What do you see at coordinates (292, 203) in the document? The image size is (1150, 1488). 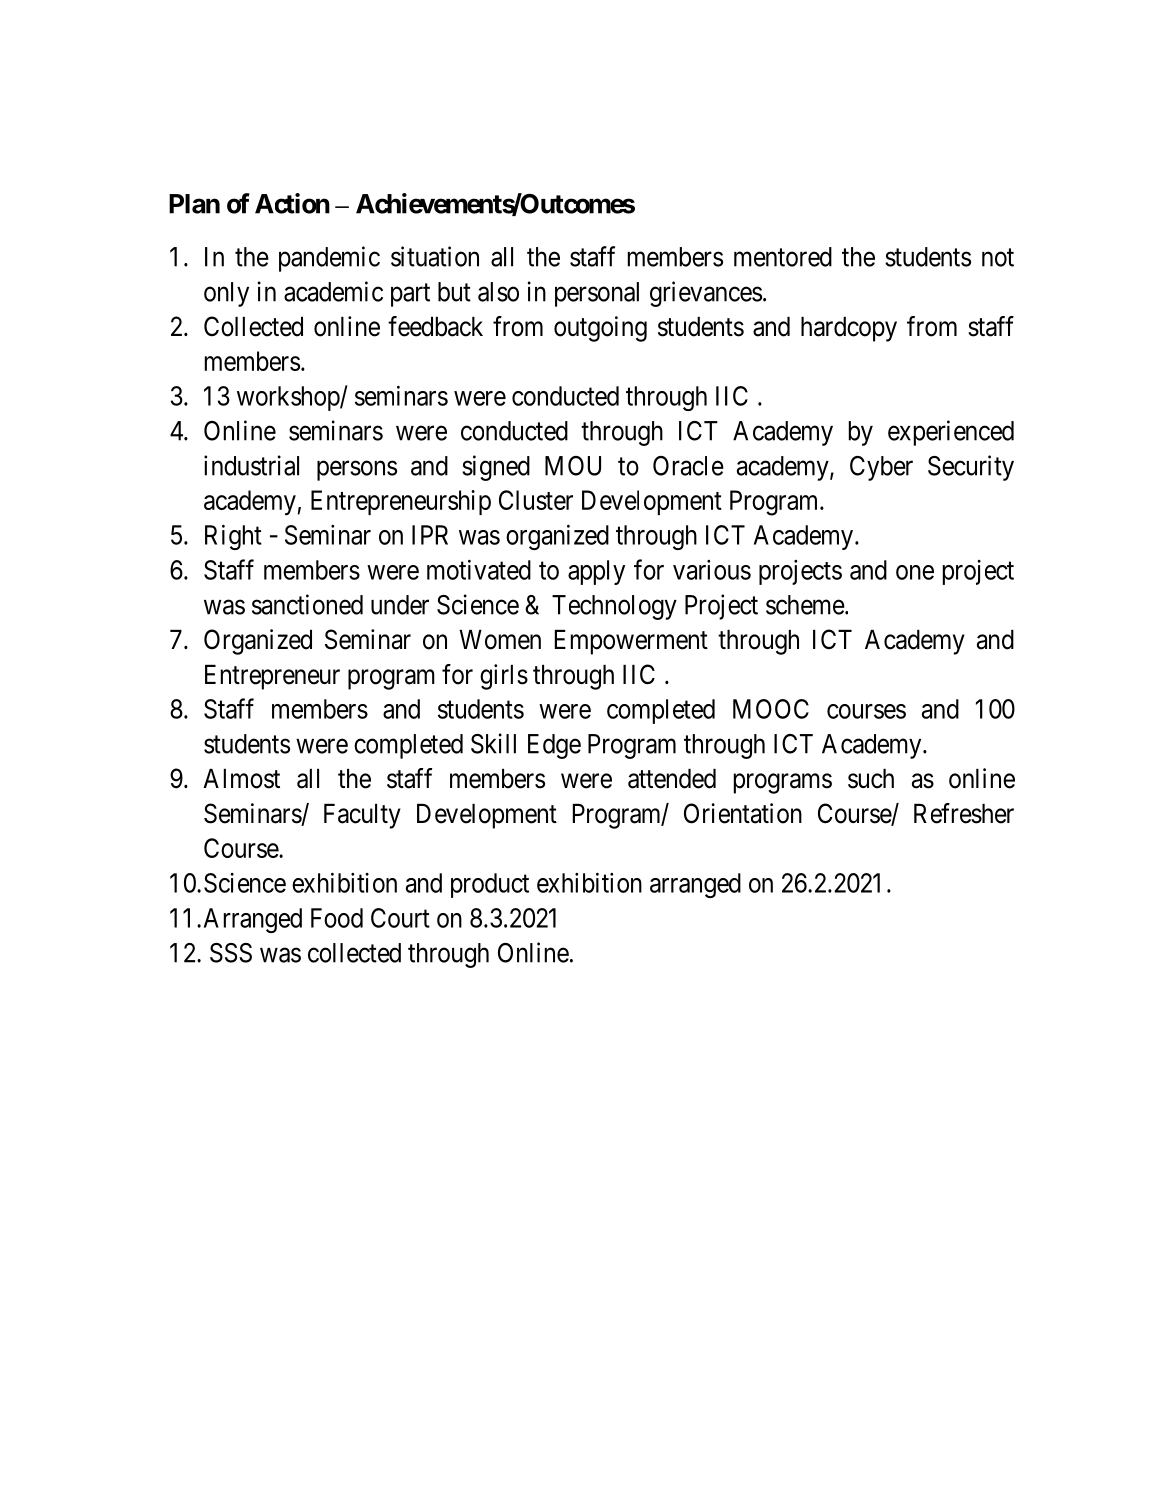 I see `Action` at bounding box center [292, 203].
